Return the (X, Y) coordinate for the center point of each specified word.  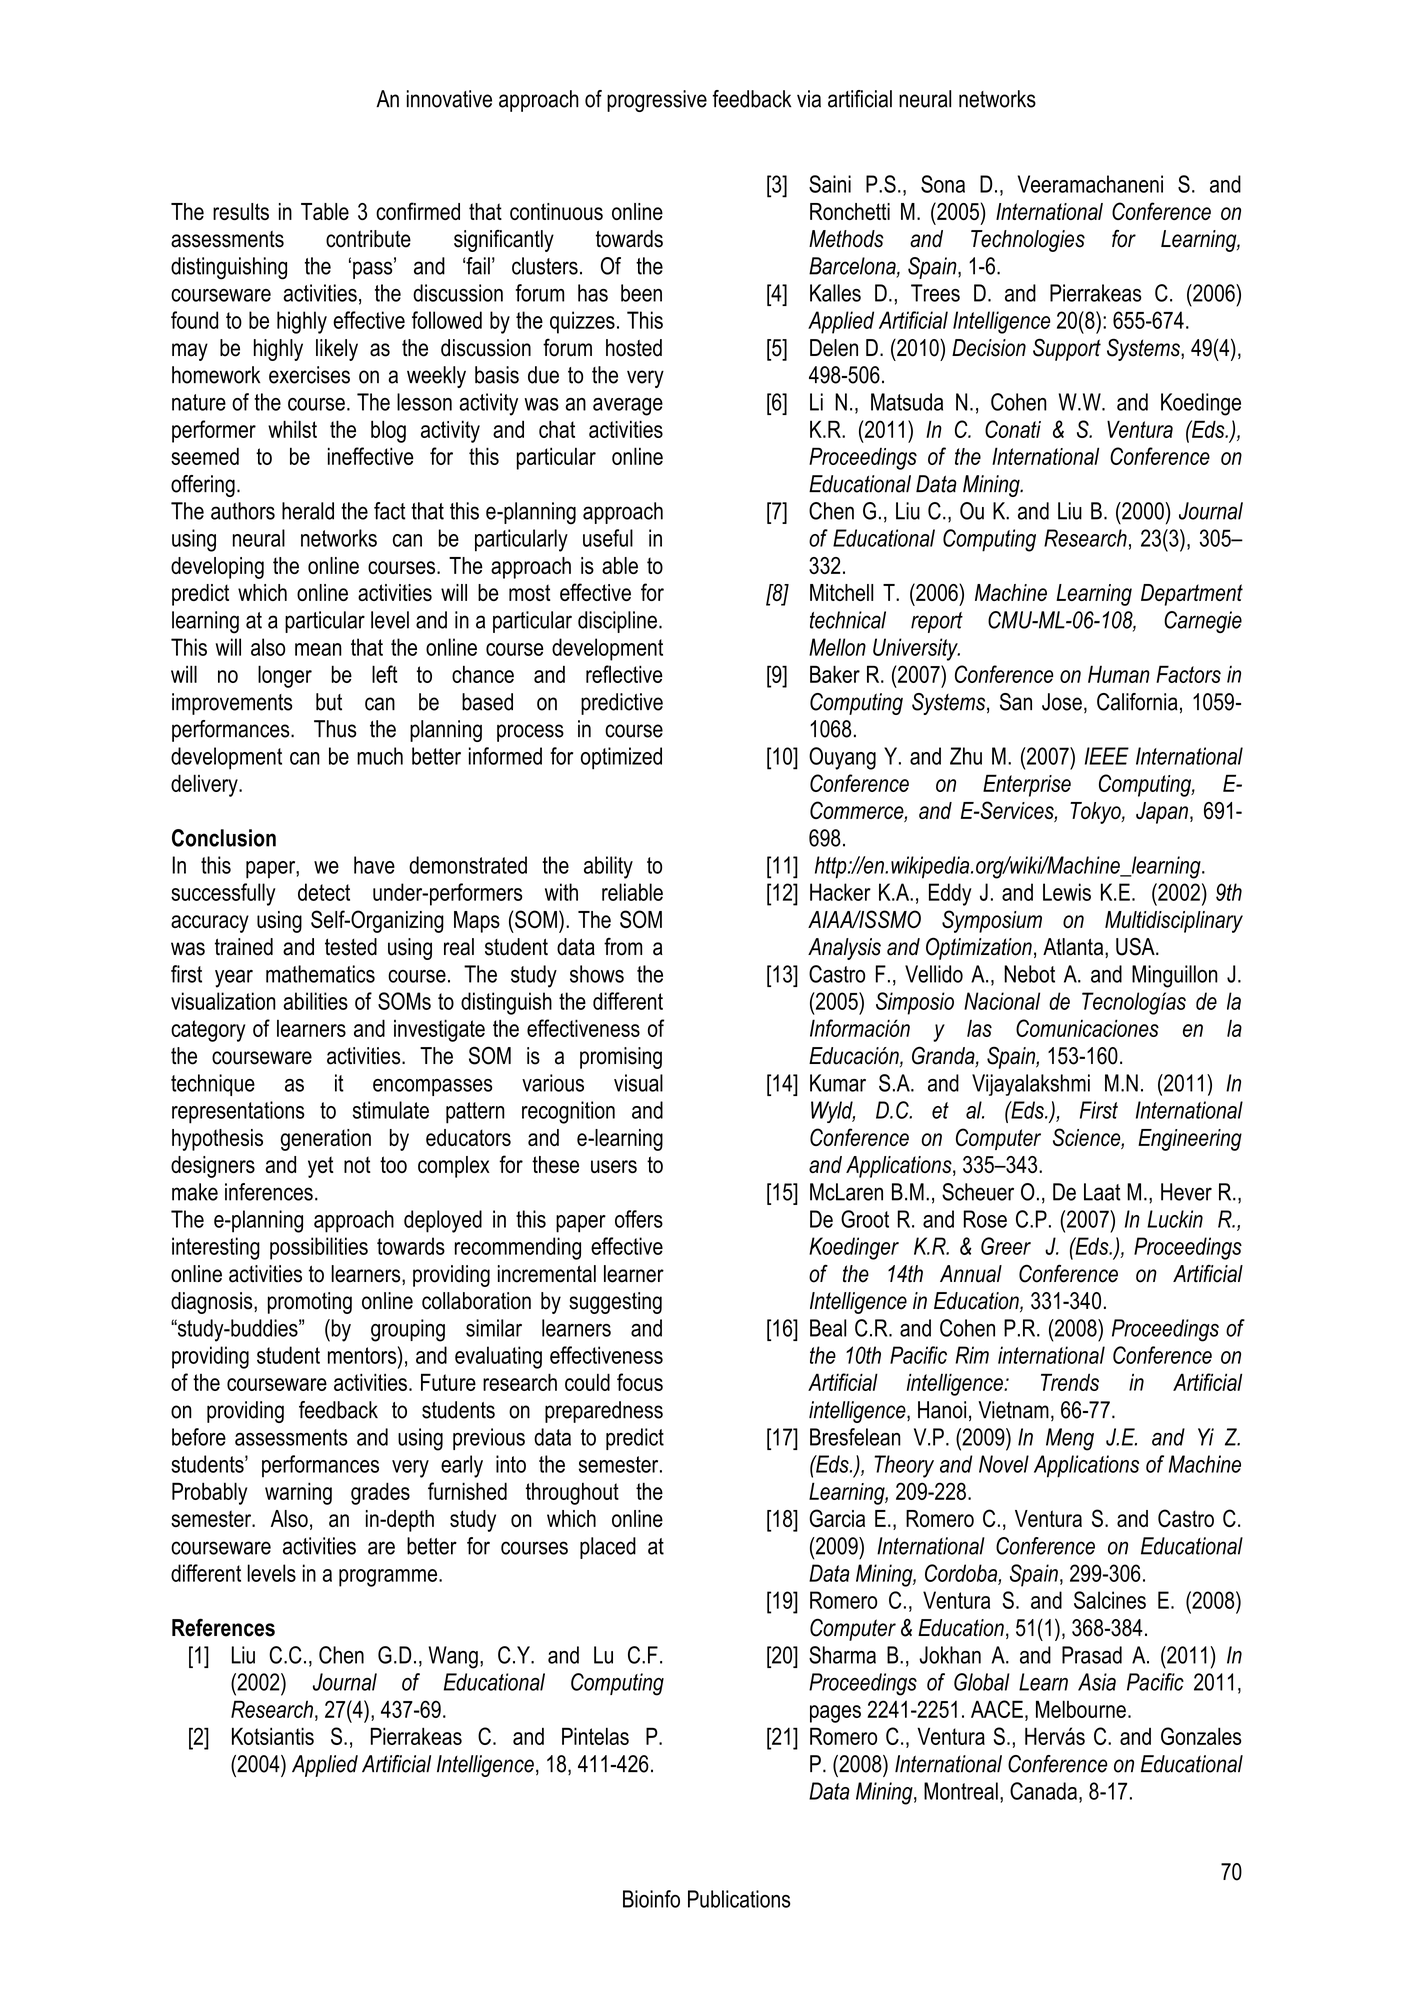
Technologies (1028, 241)
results (241, 211)
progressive (657, 101)
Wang (453, 1657)
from (623, 946)
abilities (315, 1001)
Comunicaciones (1087, 1028)
